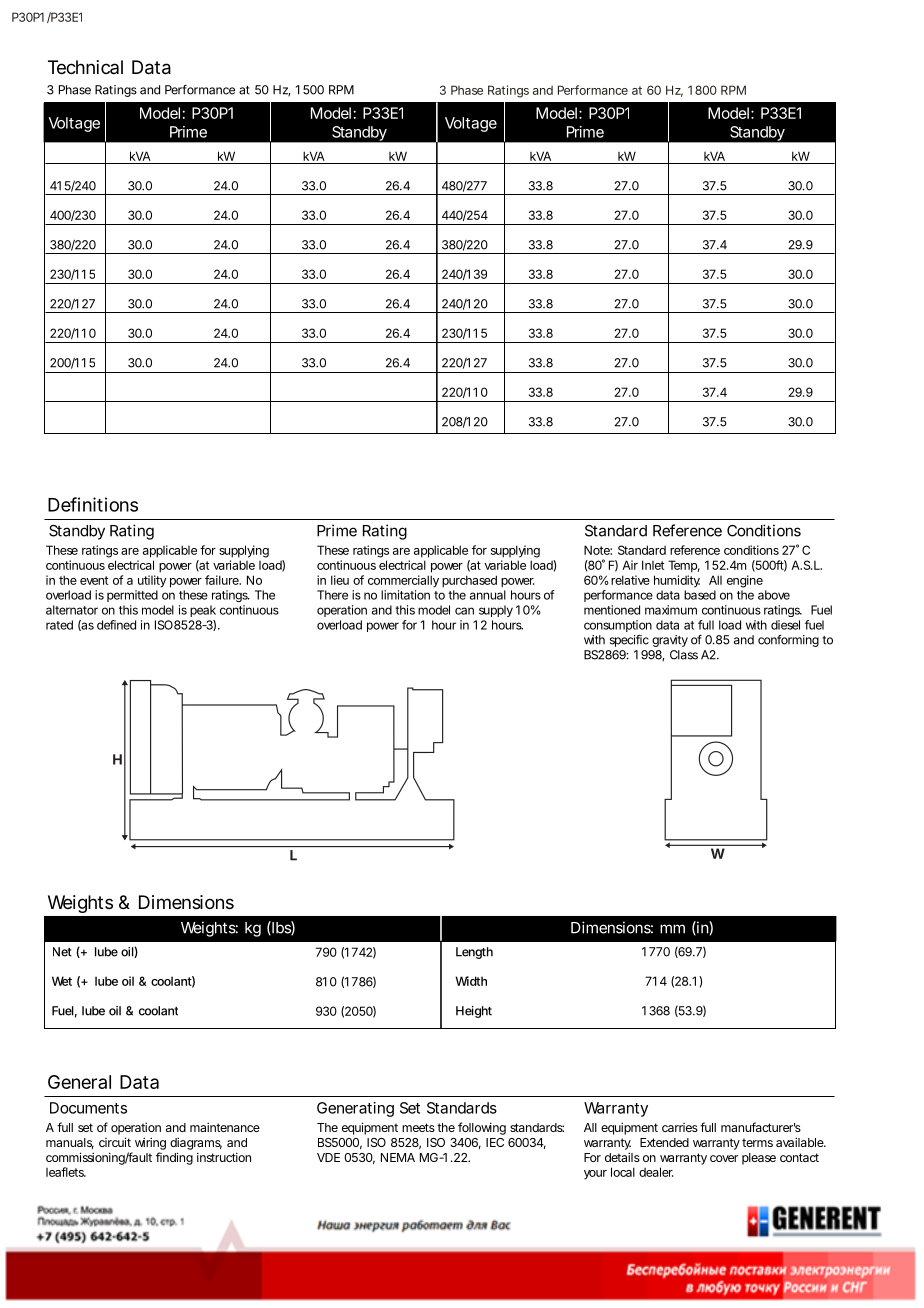 Image resolution: width=924 pixels, height=1308 pixels. I want to click on utility, so click(152, 581).
